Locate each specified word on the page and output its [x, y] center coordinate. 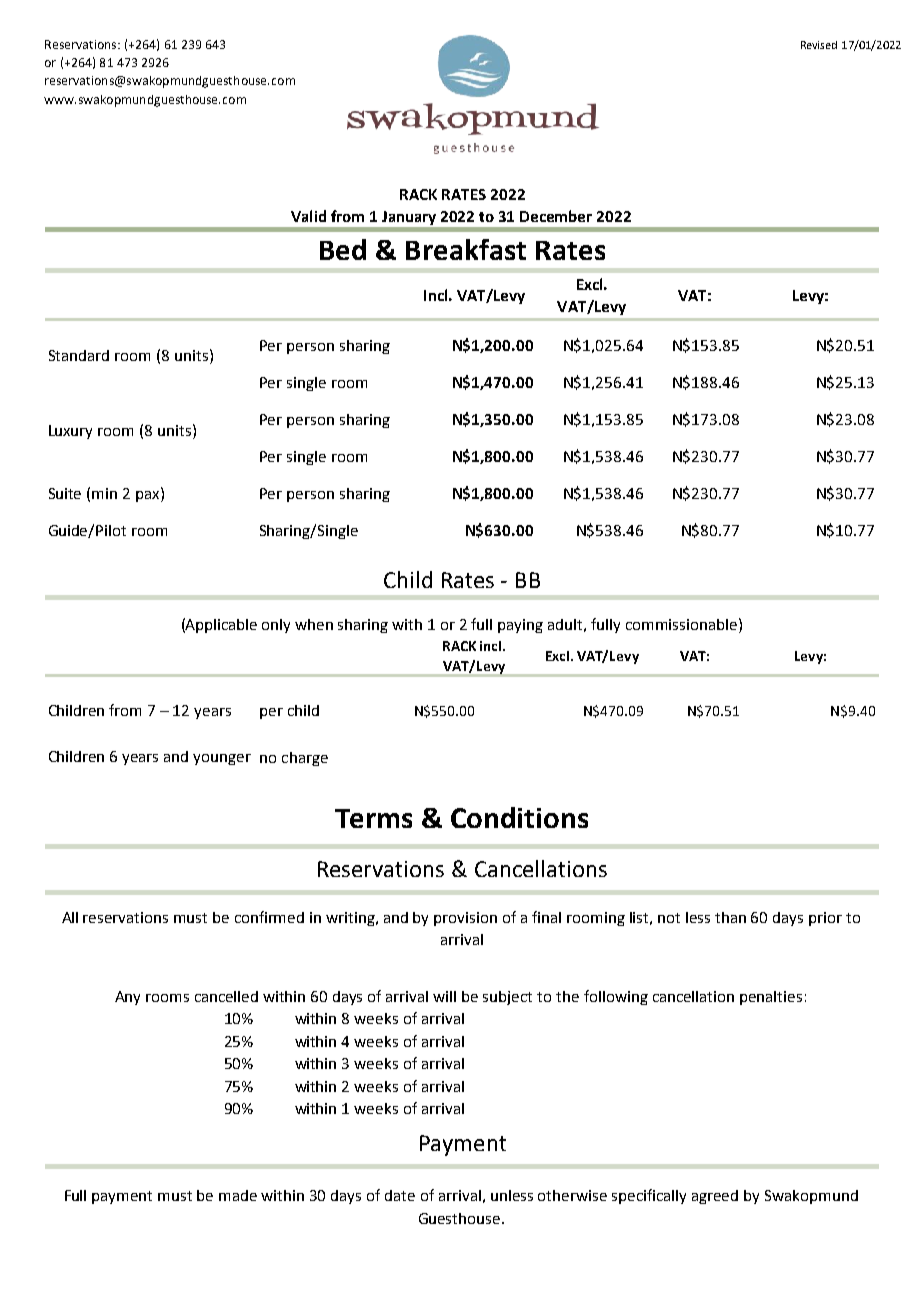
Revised [819, 45]
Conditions [519, 817]
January [409, 218]
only [276, 626]
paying [520, 626]
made [238, 1195]
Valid [308, 216]
